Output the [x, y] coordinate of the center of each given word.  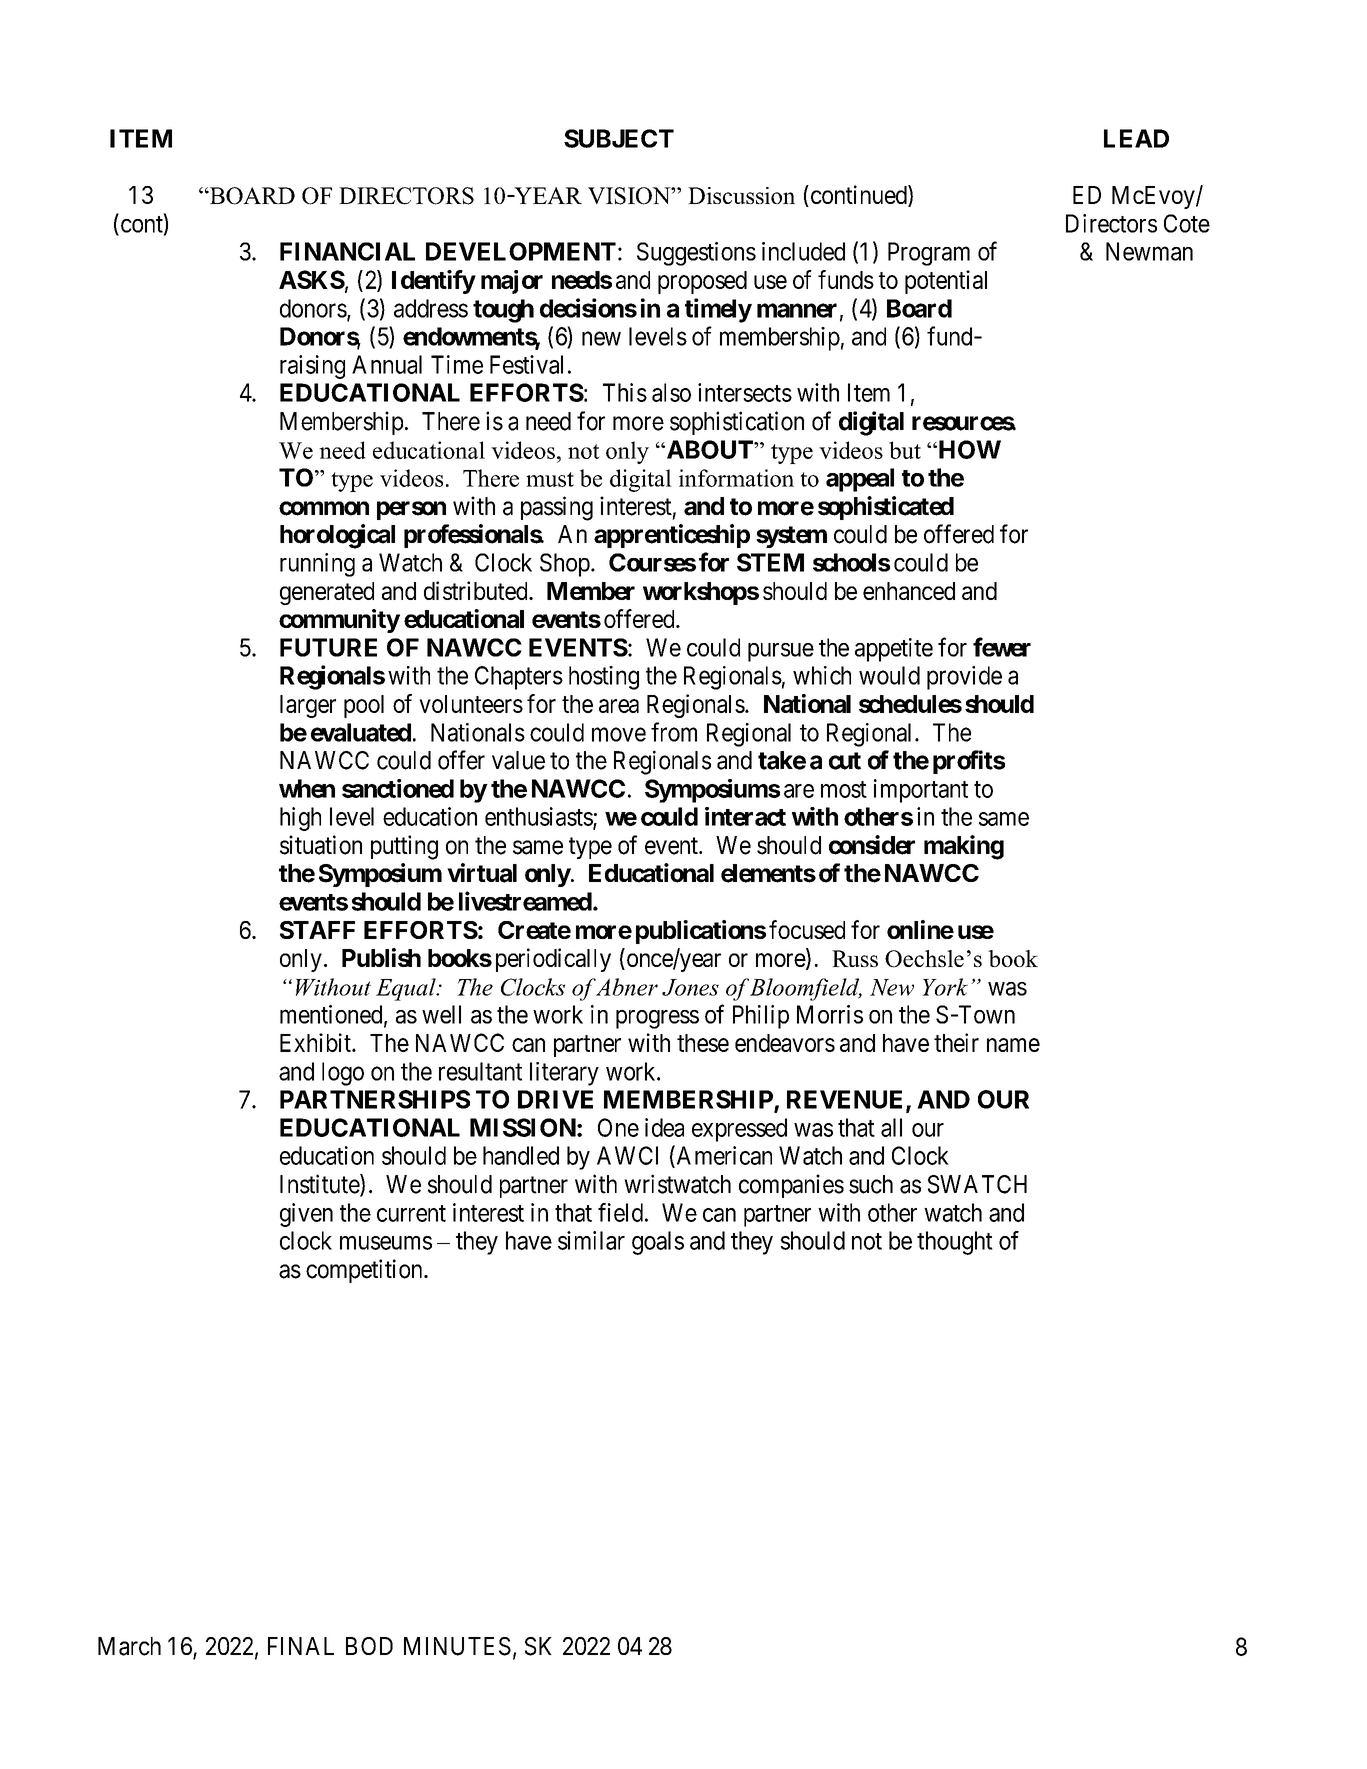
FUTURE [328, 647]
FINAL [301, 1646]
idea [664, 1127]
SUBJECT [619, 138]
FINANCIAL [347, 251]
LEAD [1136, 138]
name [1013, 1045]
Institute [320, 1185]
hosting [604, 678]
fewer [1002, 647]
